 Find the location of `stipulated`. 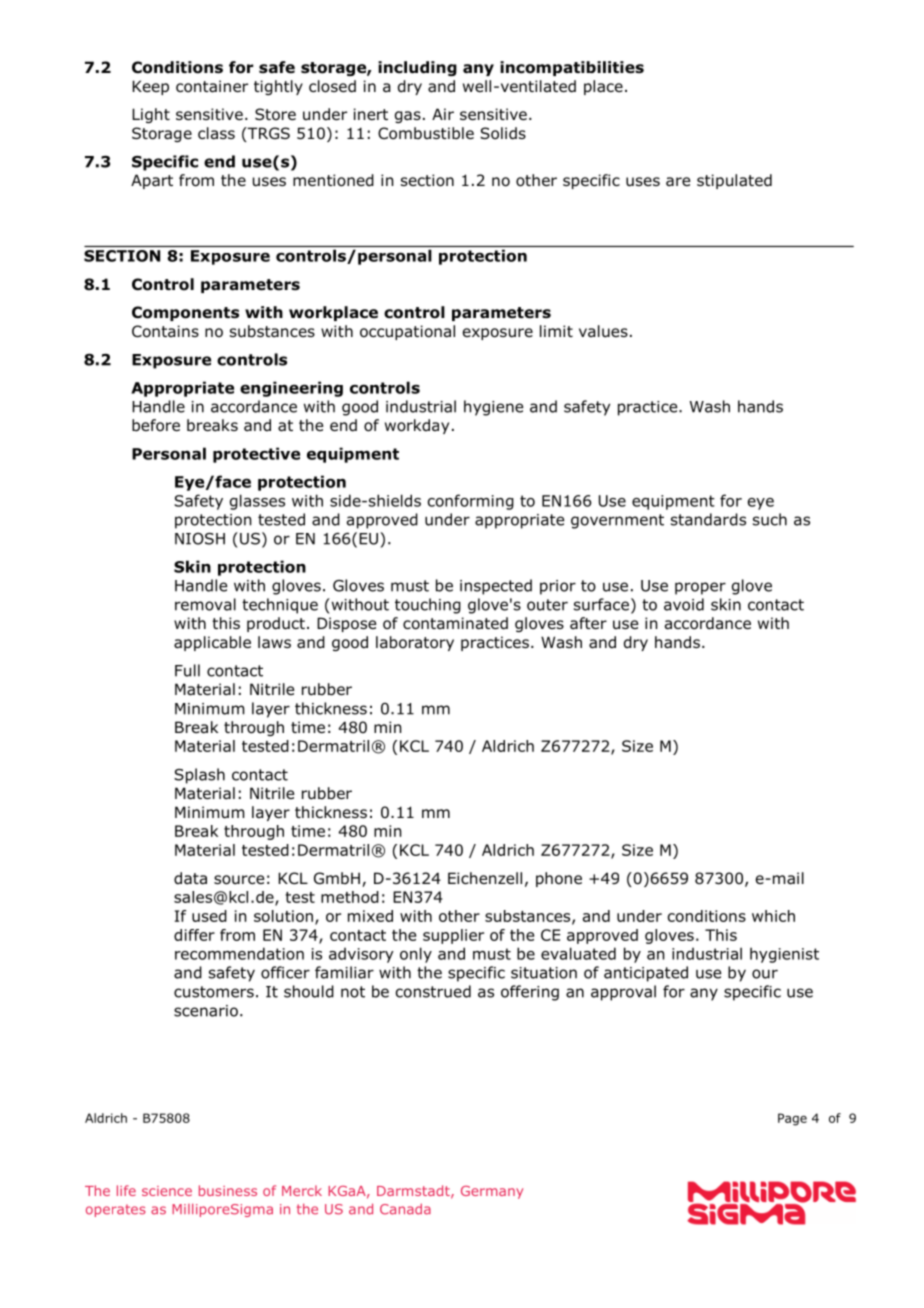

stipulated is located at coordinates (734, 181).
